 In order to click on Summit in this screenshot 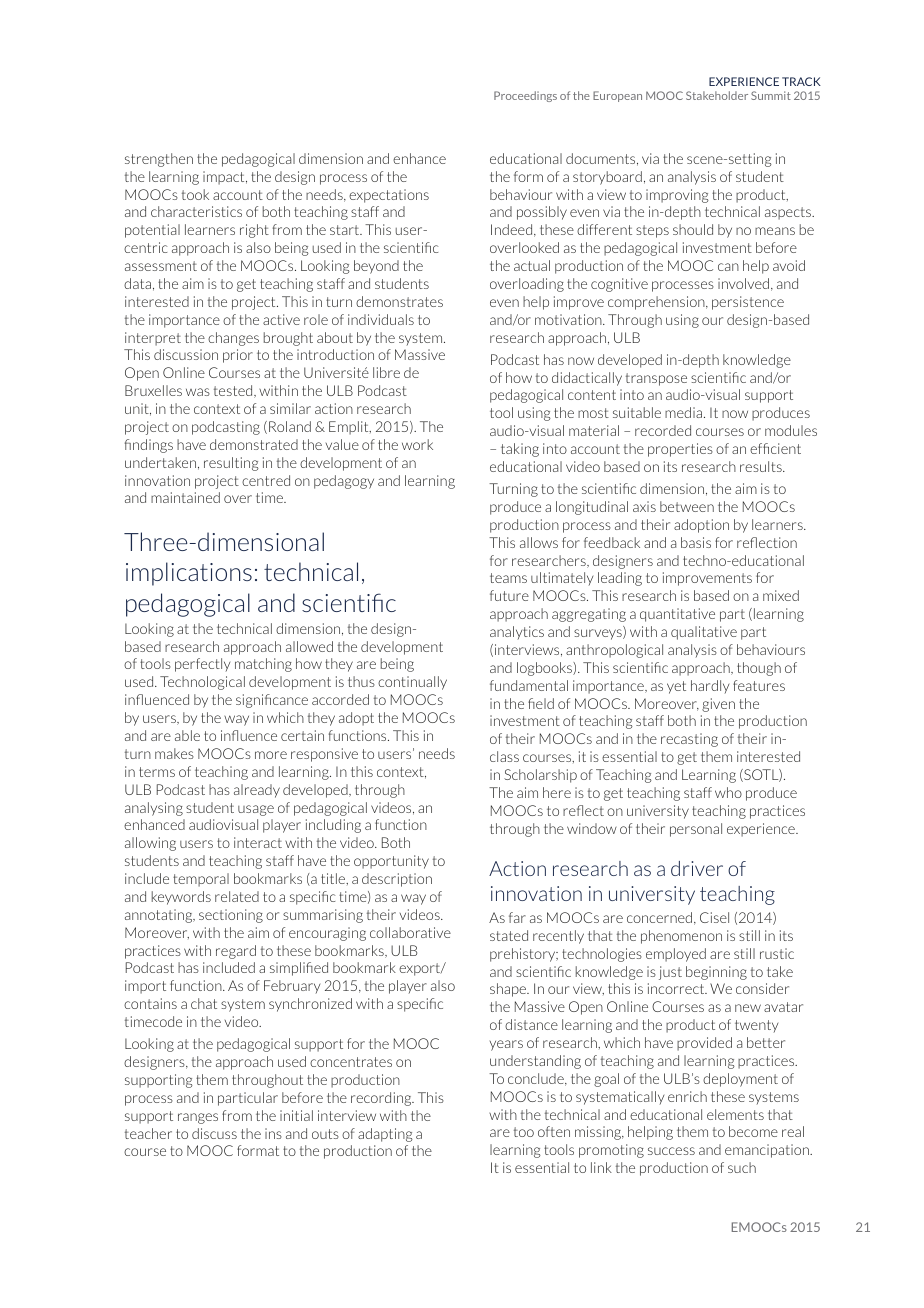, I will do `click(771, 95)`.
